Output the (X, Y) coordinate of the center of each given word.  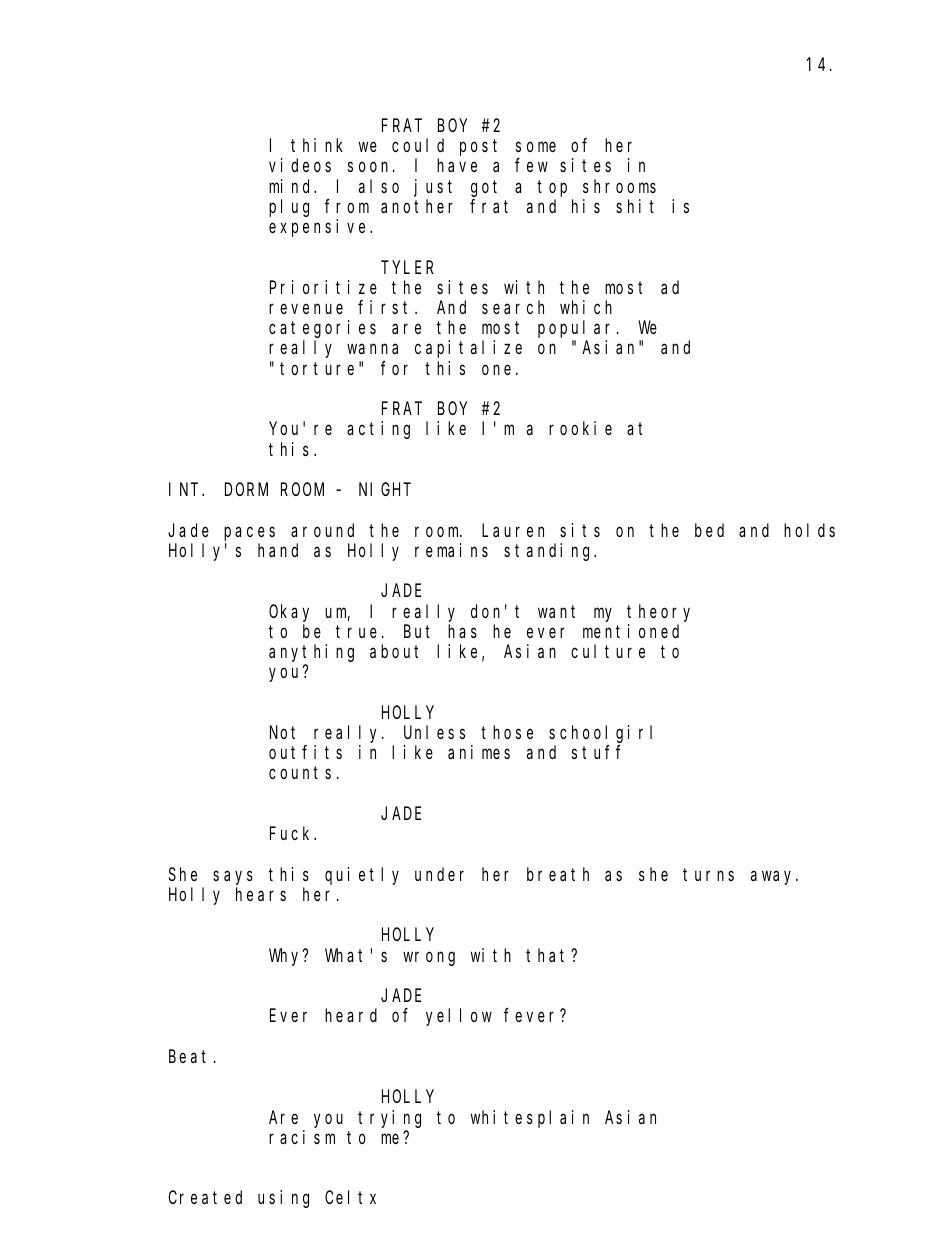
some (536, 147)
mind (292, 186)
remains (451, 550)
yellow (459, 1017)
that (549, 955)
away (774, 877)
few (531, 165)
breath (558, 874)
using (283, 1199)
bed (709, 530)
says (233, 877)
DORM (246, 489)
